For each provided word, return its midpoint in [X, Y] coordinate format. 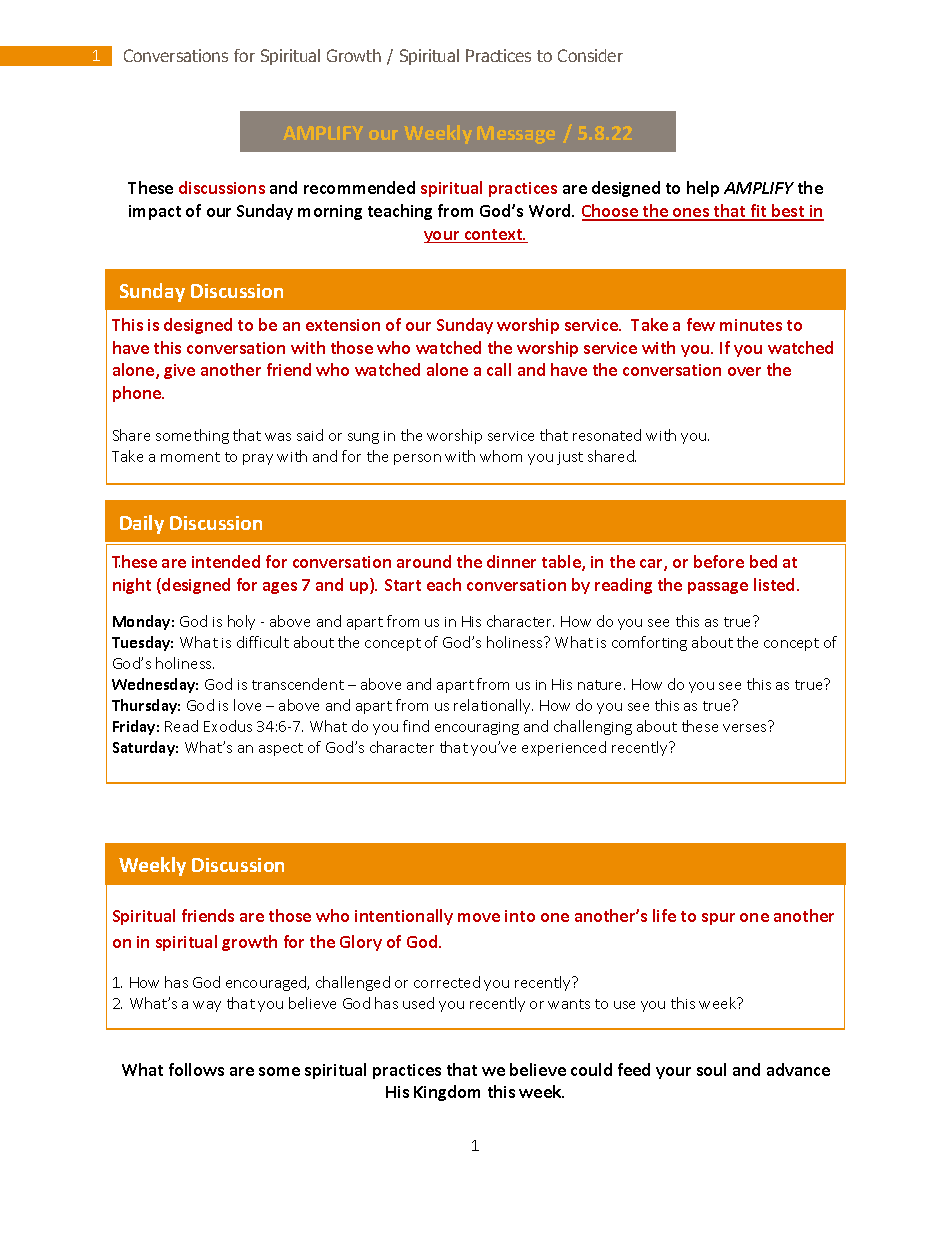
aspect [281, 749]
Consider [590, 55]
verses [744, 728]
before [719, 561]
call [499, 369]
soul [711, 1069]
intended [226, 561]
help [703, 189]
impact [155, 212]
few [701, 324]
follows [196, 1069]
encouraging [477, 728]
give [179, 371]
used [418, 1003]
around [424, 561]
